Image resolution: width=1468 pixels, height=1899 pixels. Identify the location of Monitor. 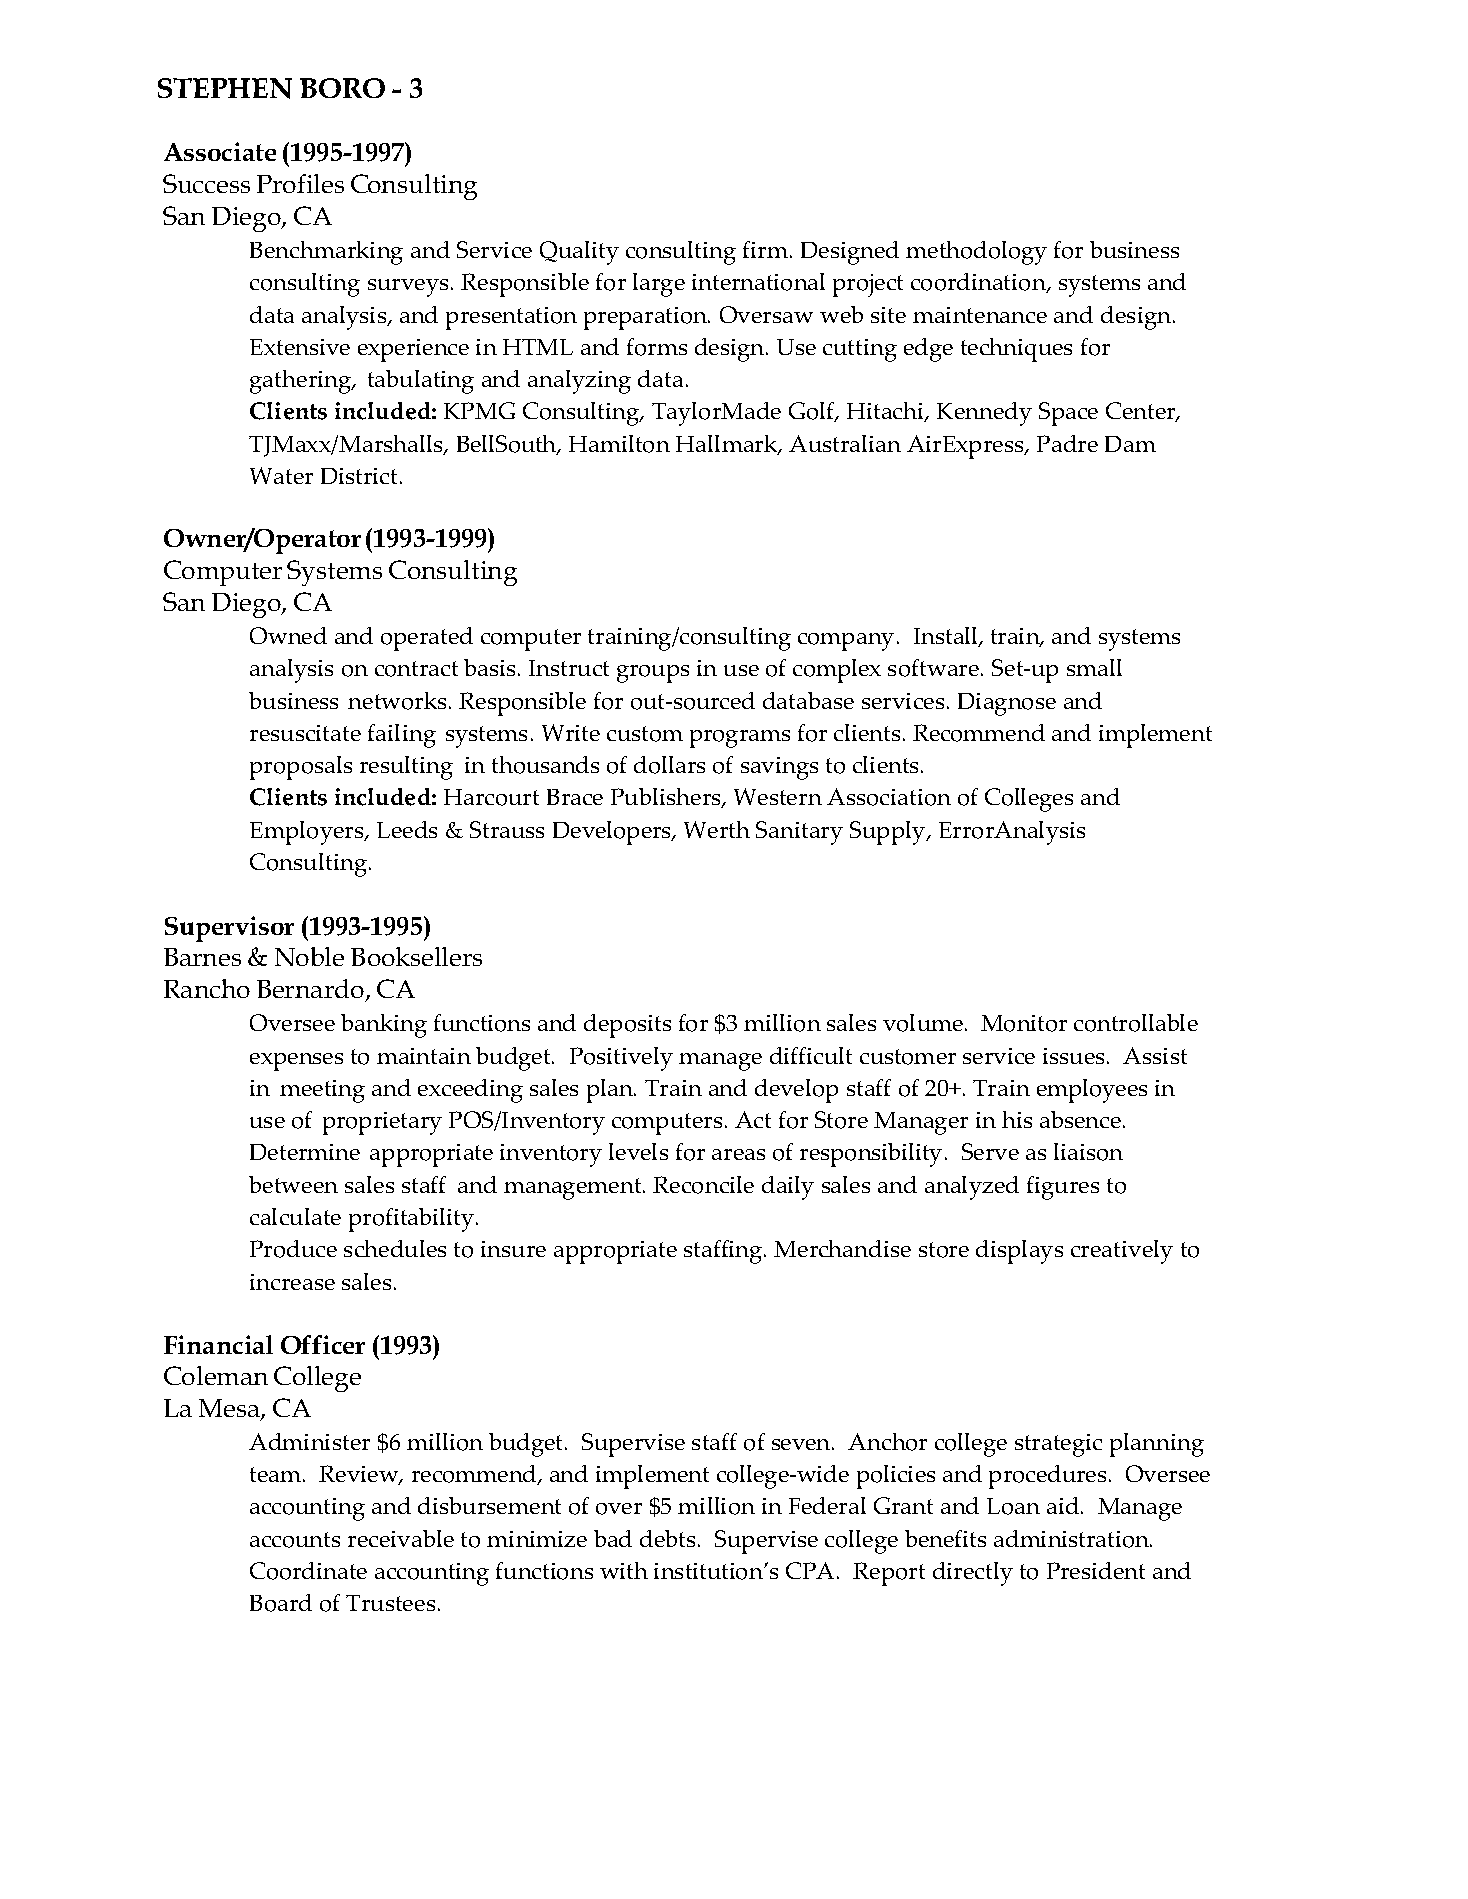
(1024, 1023).
